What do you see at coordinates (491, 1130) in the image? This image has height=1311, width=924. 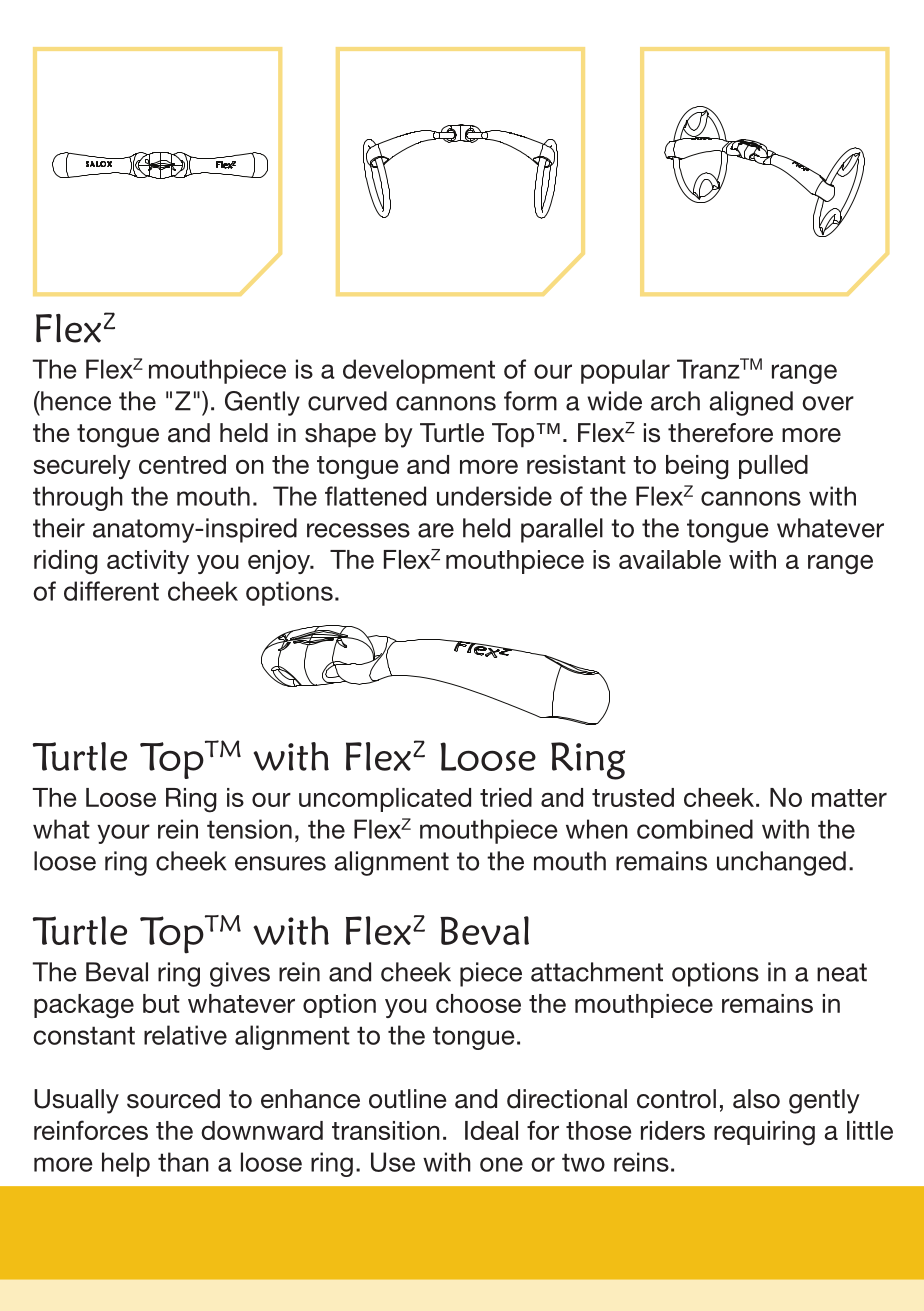 I see `Ideal` at bounding box center [491, 1130].
